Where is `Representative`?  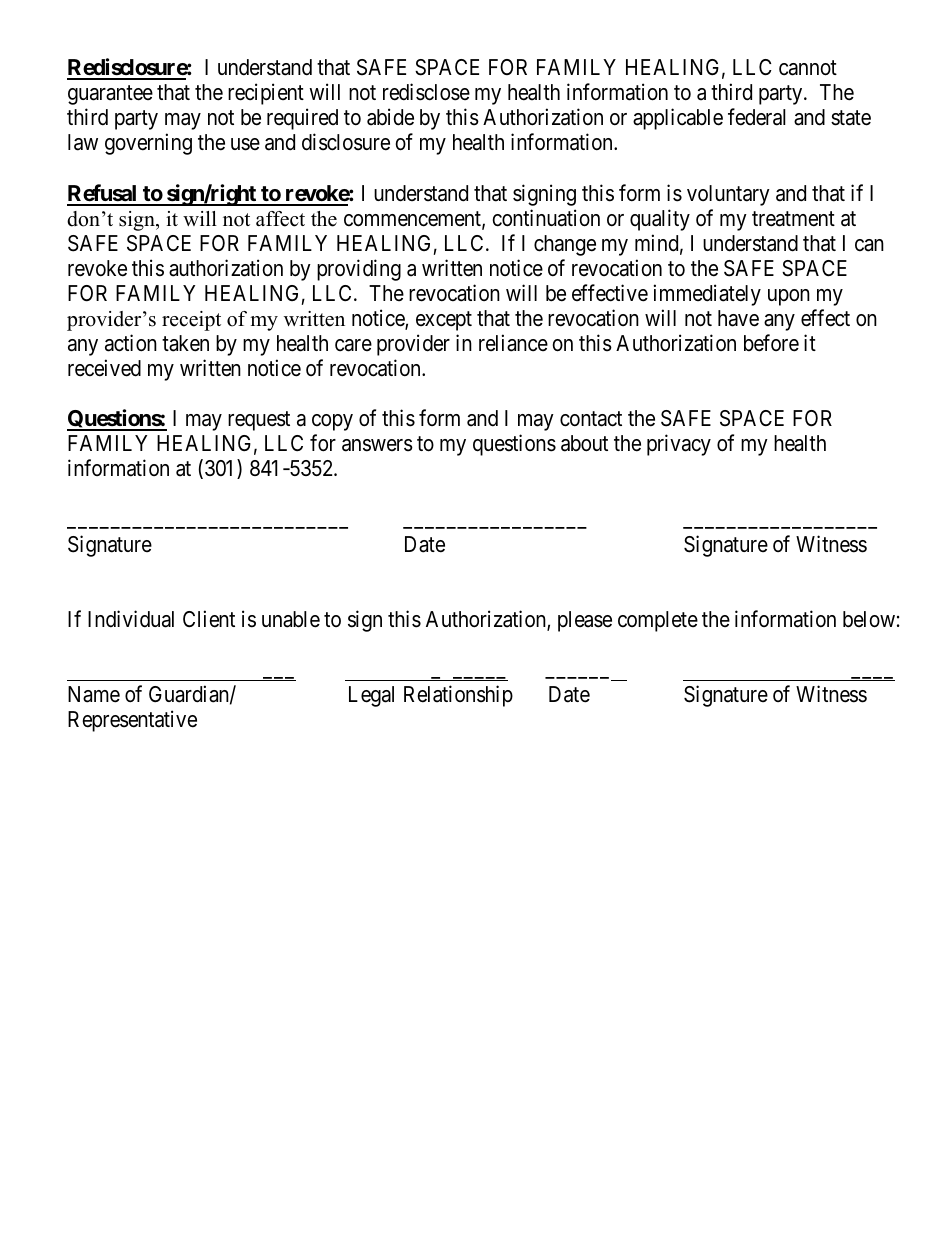 Representative is located at coordinates (132, 721).
